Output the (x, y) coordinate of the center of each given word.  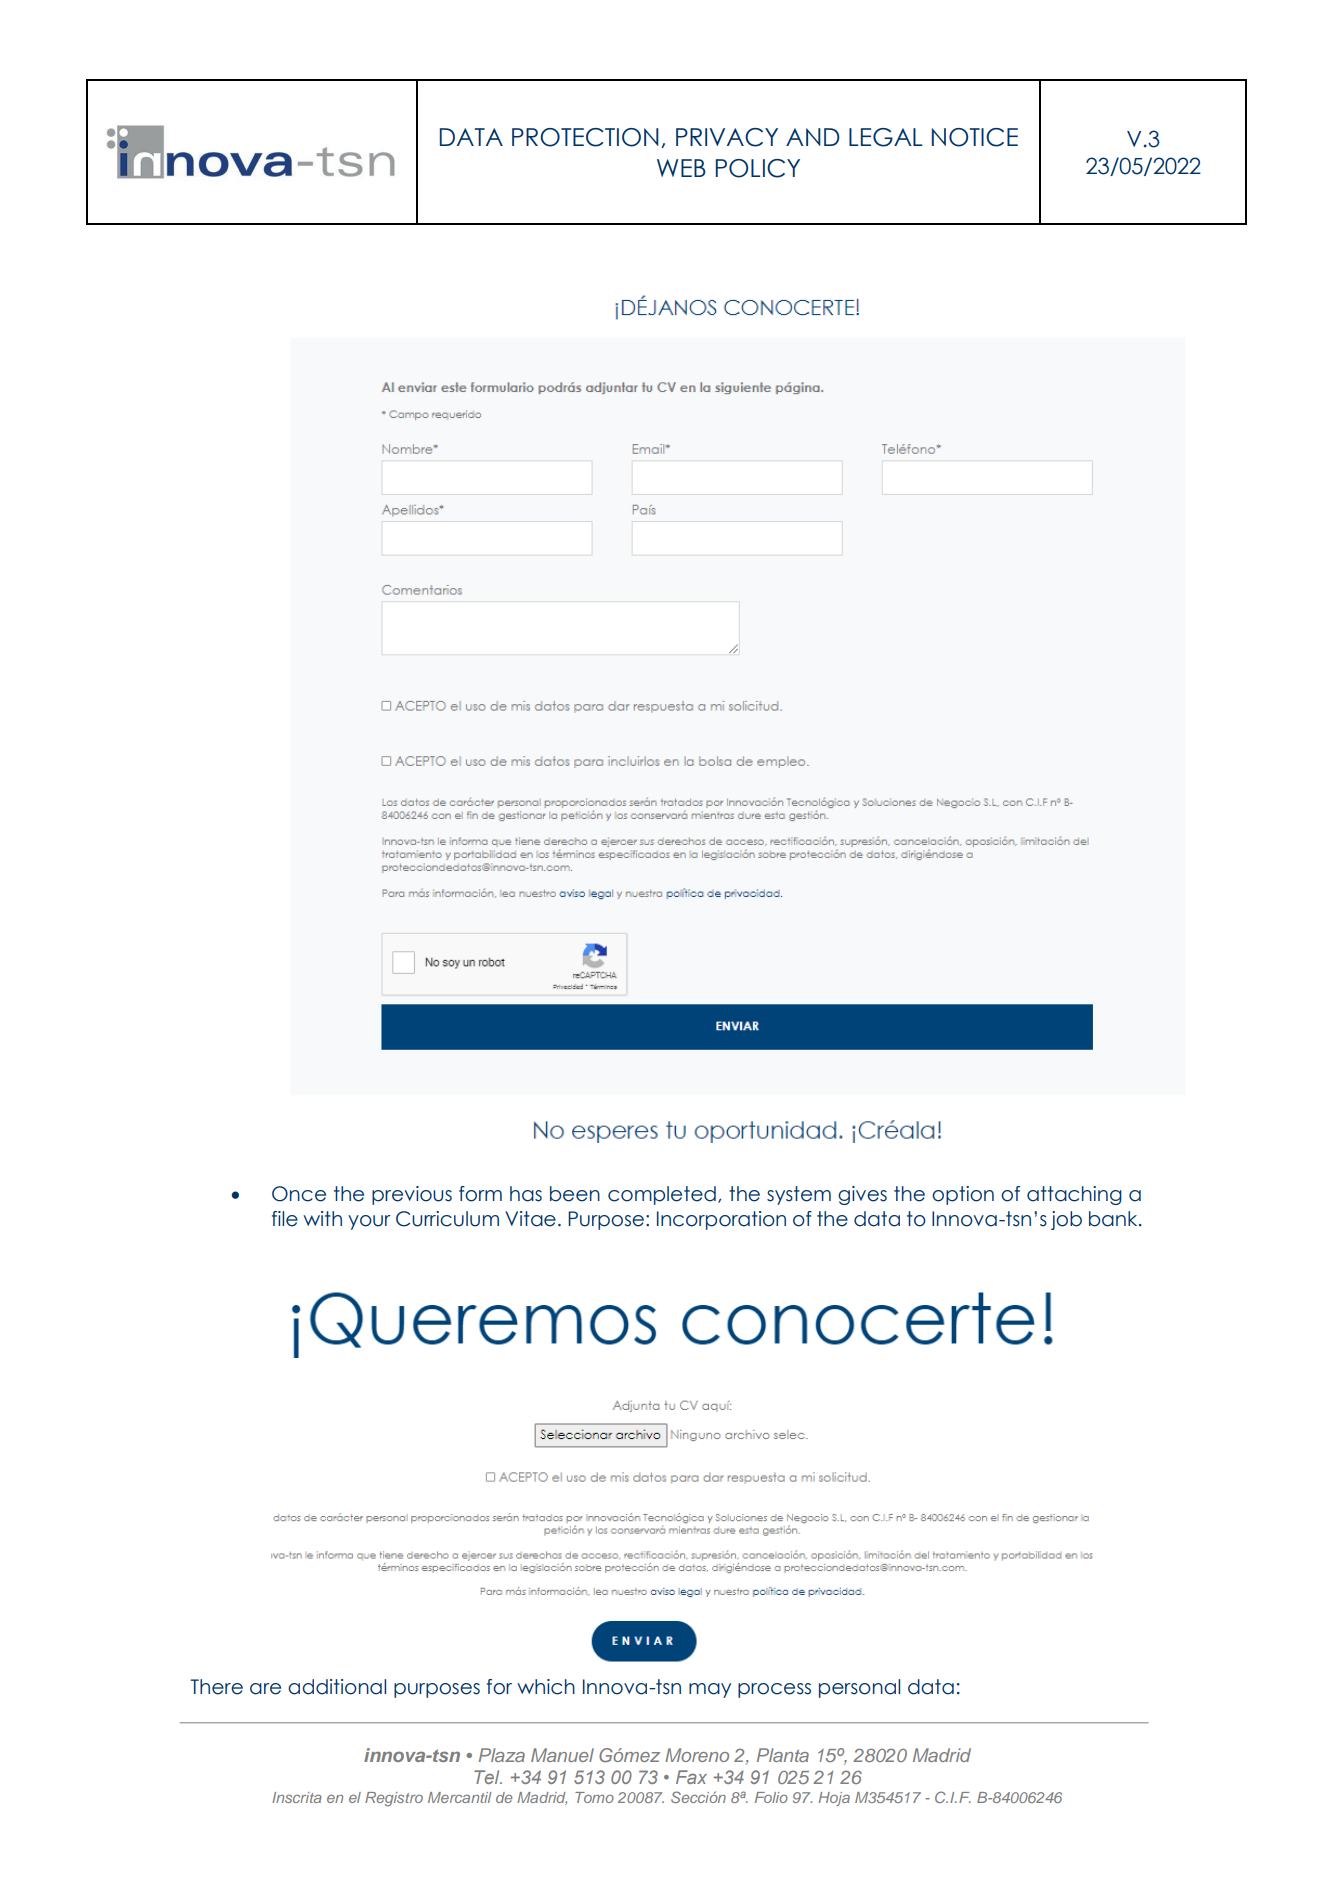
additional (337, 1687)
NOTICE (975, 137)
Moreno (697, 1755)
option (963, 1195)
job (1066, 1220)
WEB (681, 168)
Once (299, 1194)
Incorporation (721, 1220)
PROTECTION (585, 137)
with (322, 1218)
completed (662, 1195)
